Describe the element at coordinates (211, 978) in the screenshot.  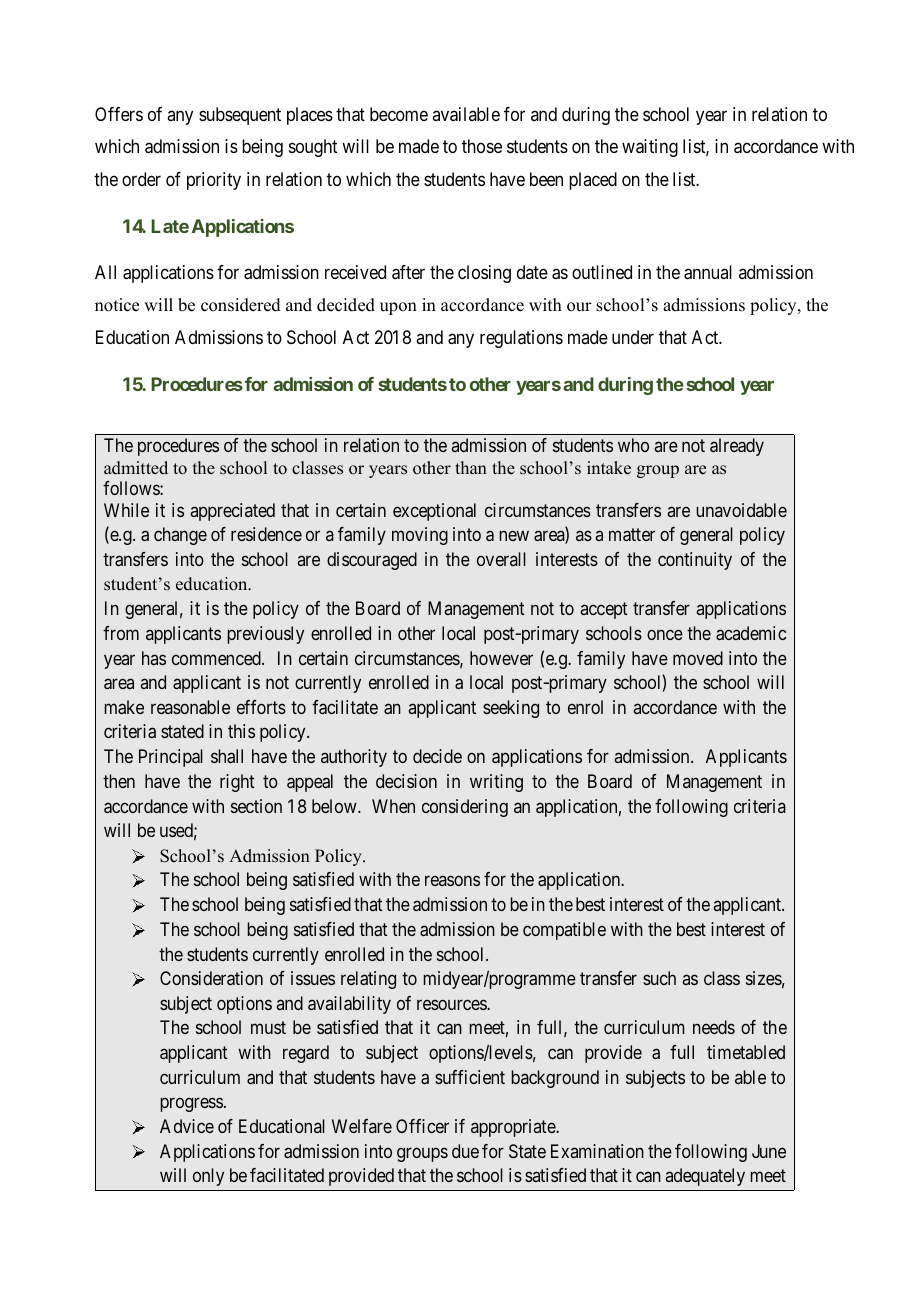
I see `Consideration` at that location.
